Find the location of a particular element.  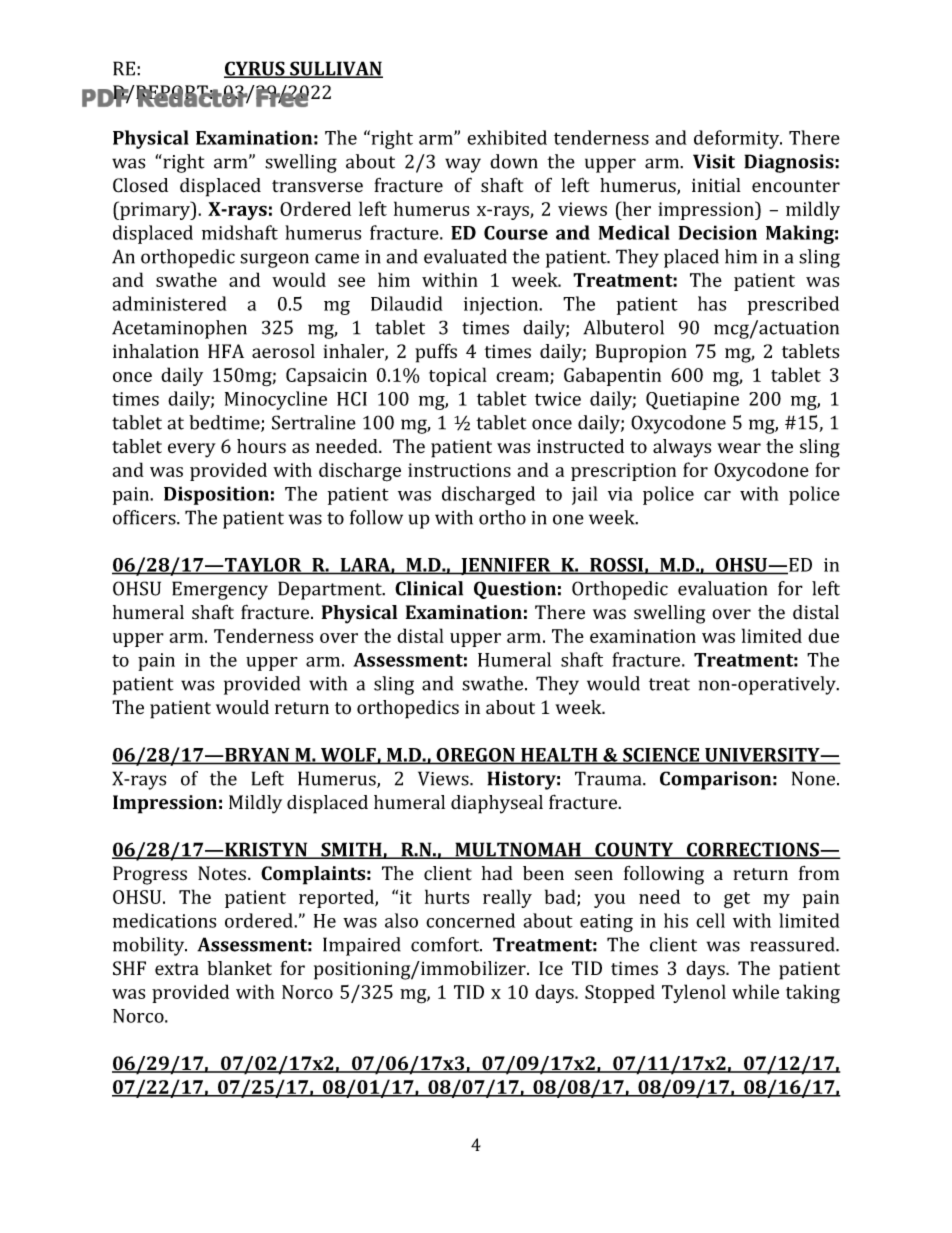

really is located at coordinates (507, 898).
